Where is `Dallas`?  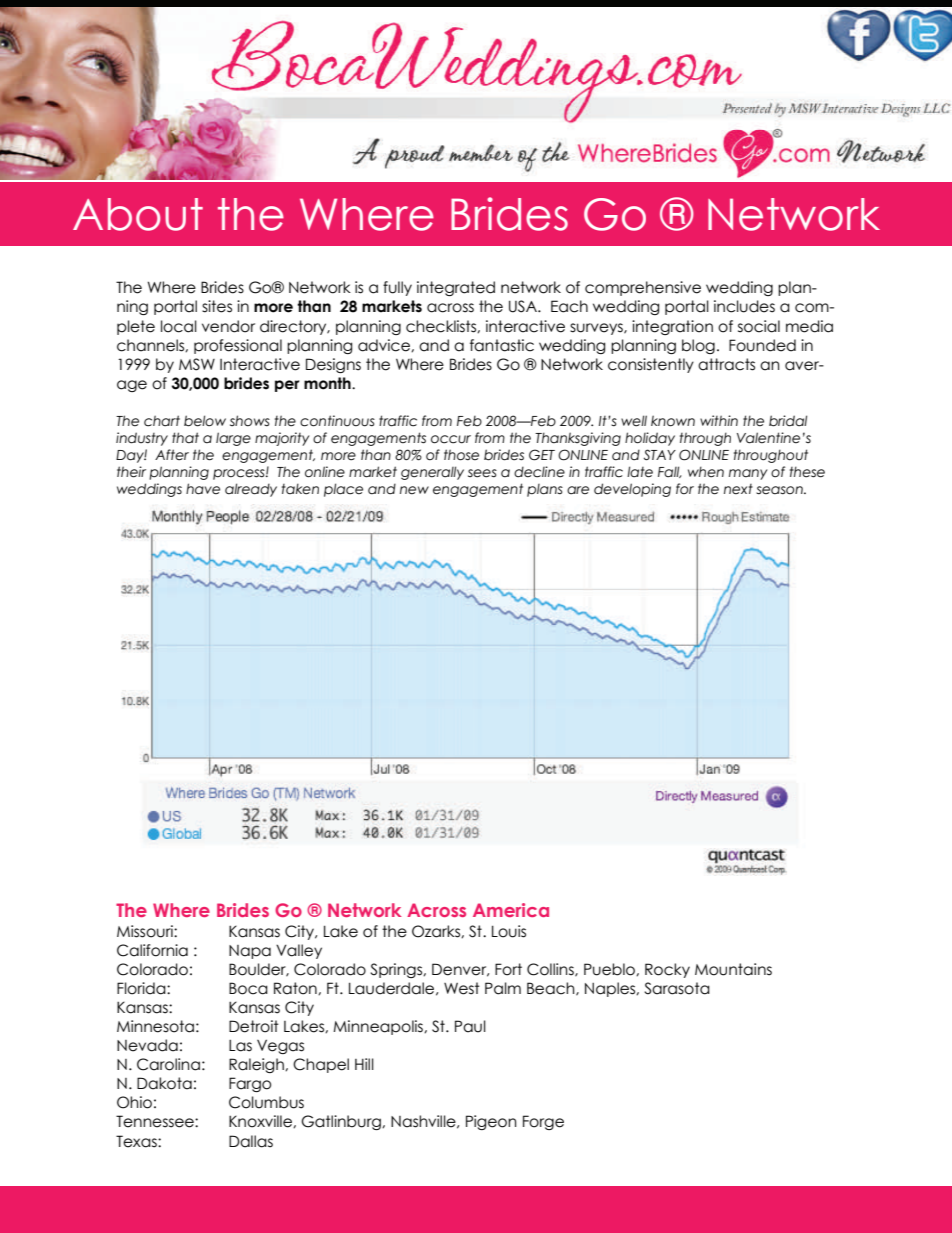 Dallas is located at coordinates (251, 1141).
